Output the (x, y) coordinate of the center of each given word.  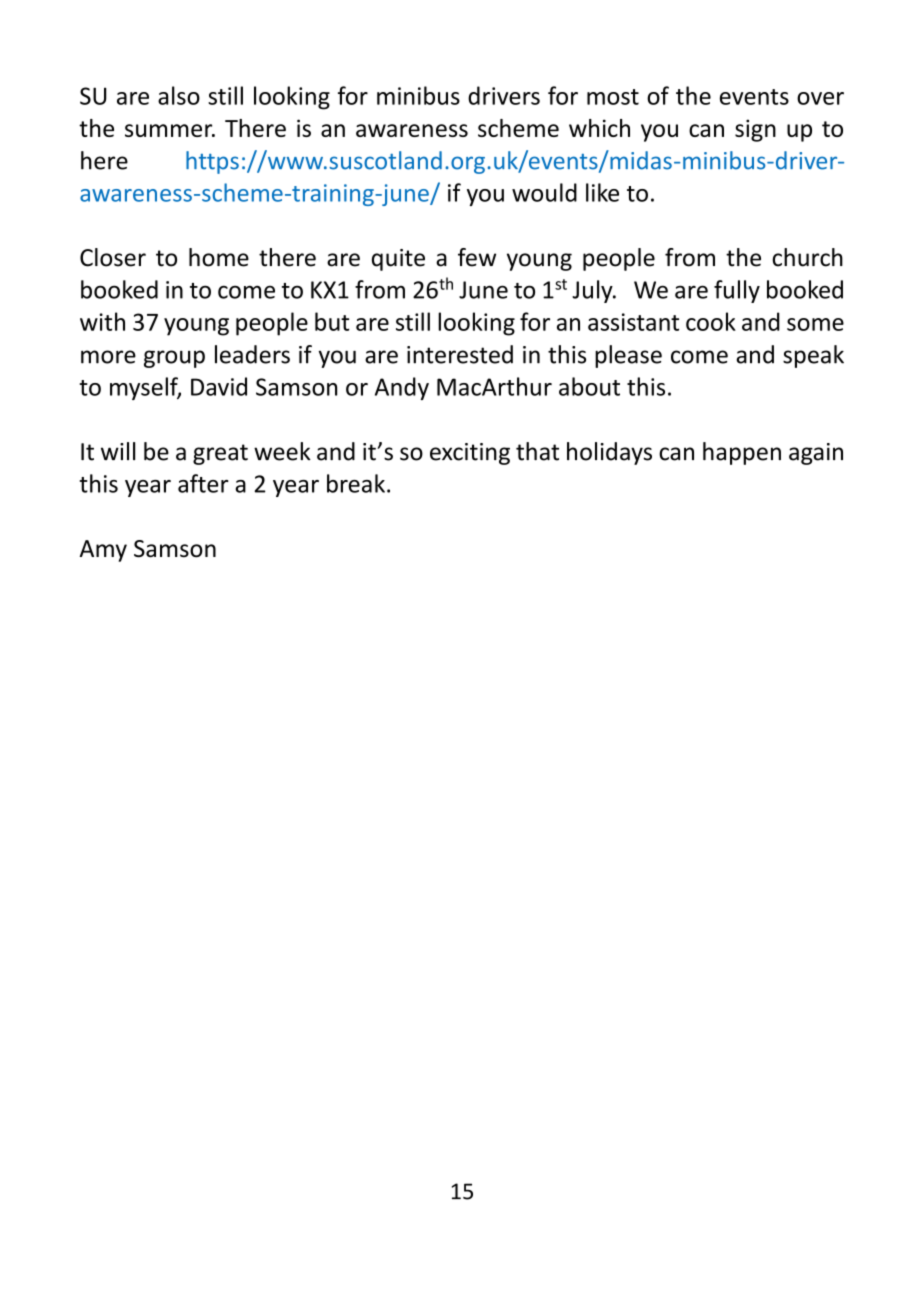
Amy (103, 551)
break (356, 483)
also (179, 95)
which (599, 128)
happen (742, 453)
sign (755, 130)
